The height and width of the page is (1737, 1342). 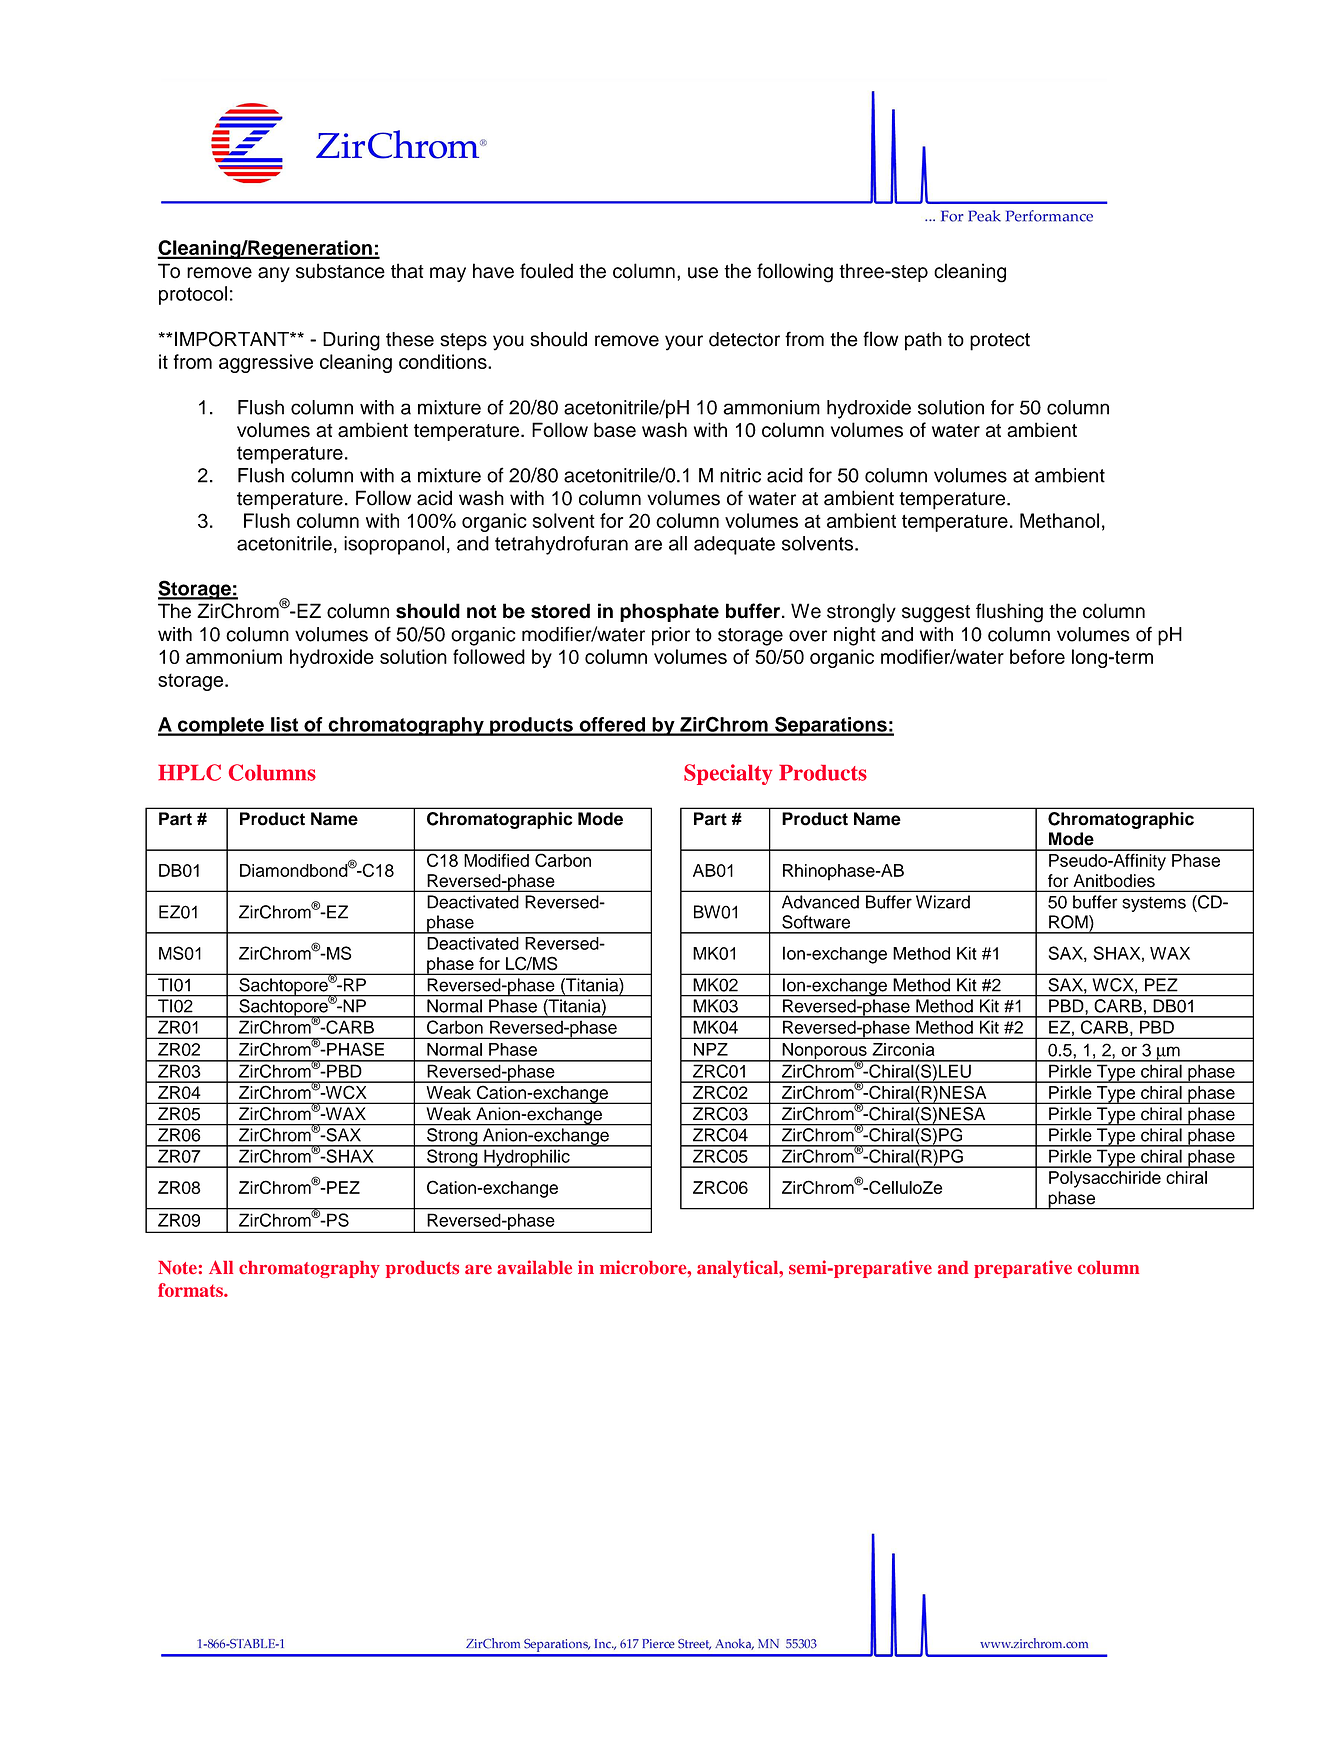 What do you see at coordinates (274, 274) in the page?
I see `any` at bounding box center [274, 274].
